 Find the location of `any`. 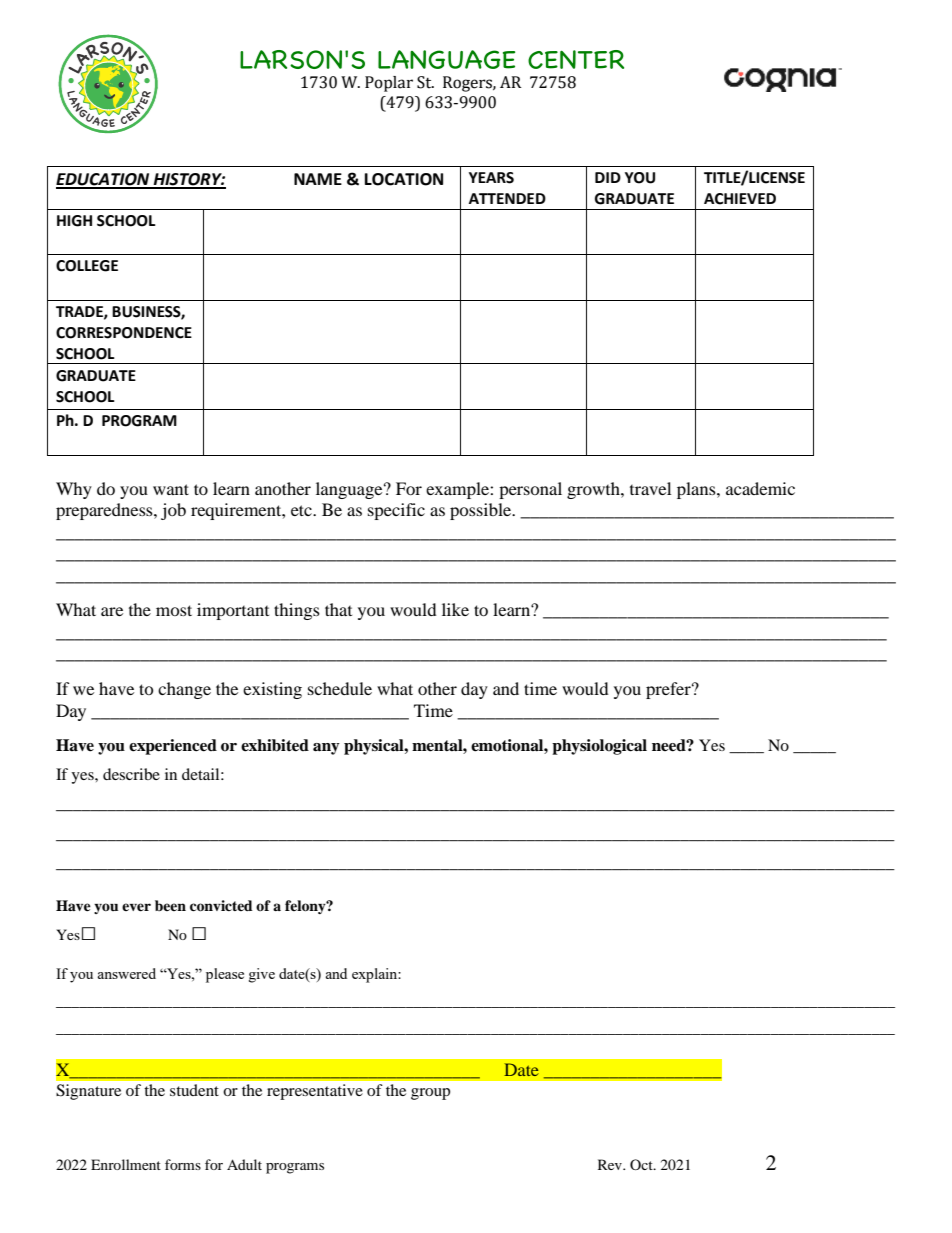

any is located at coordinates (326, 749).
